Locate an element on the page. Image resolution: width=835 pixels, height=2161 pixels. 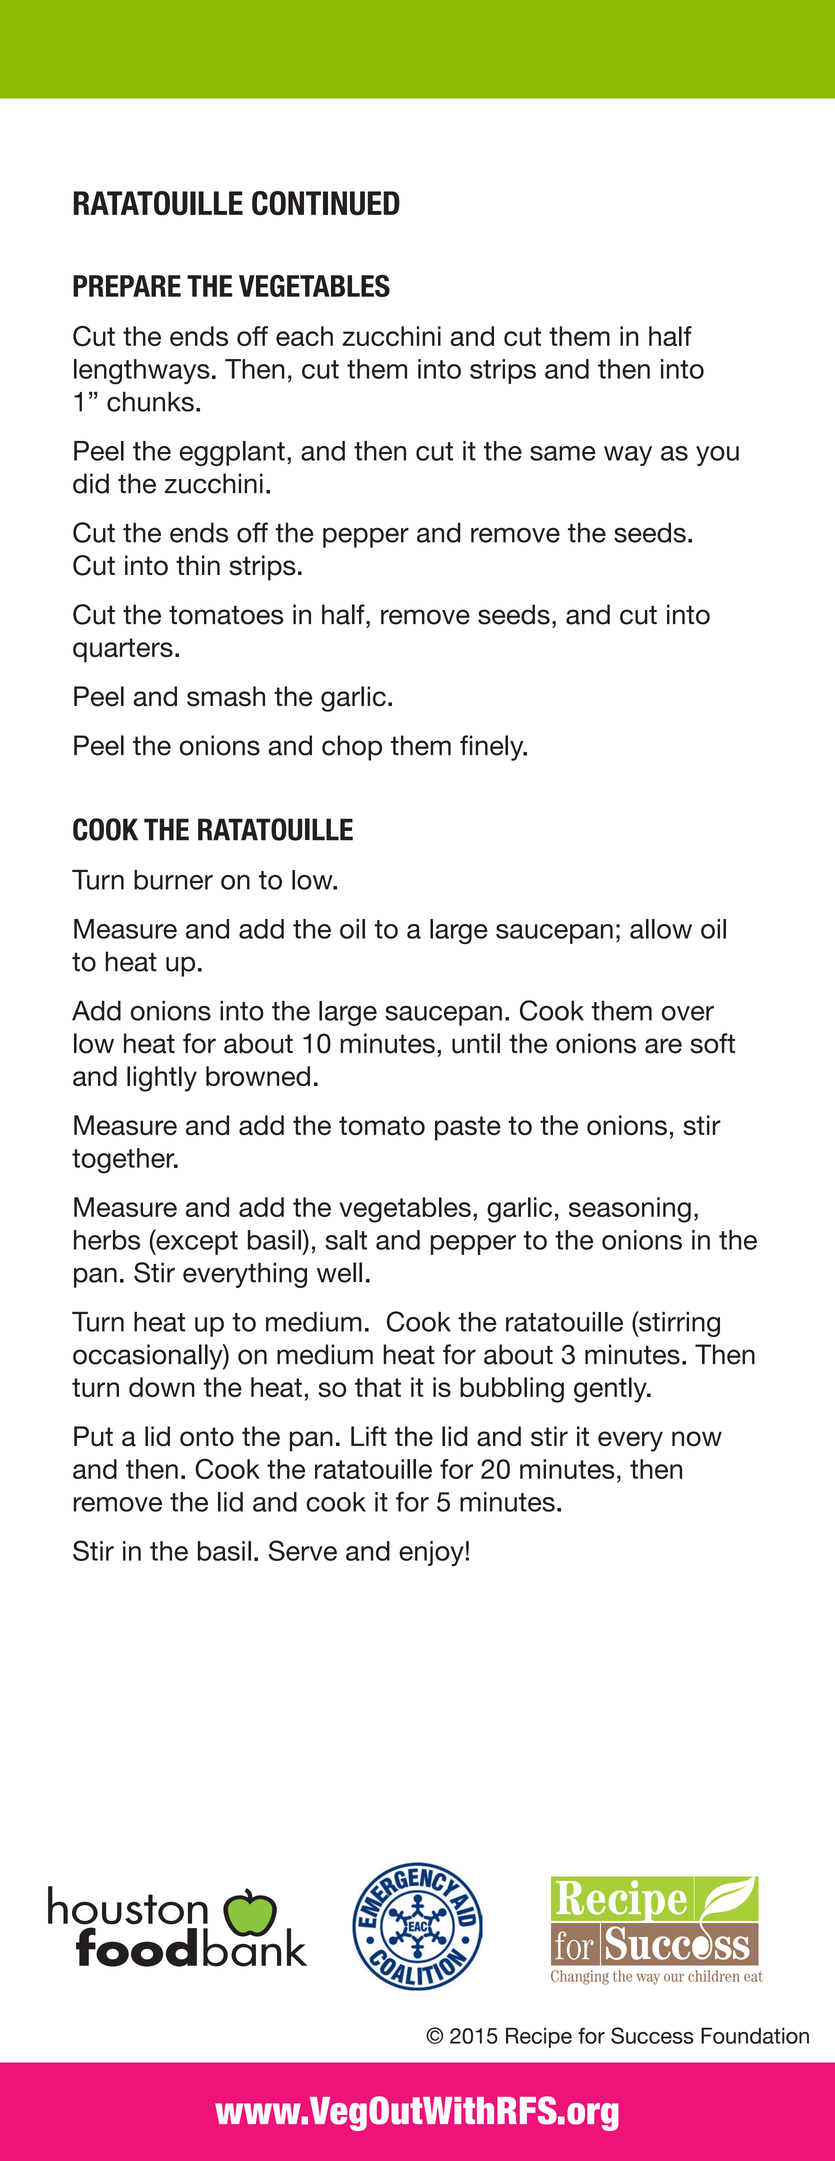
CONTINUED is located at coordinates (326, 203).
